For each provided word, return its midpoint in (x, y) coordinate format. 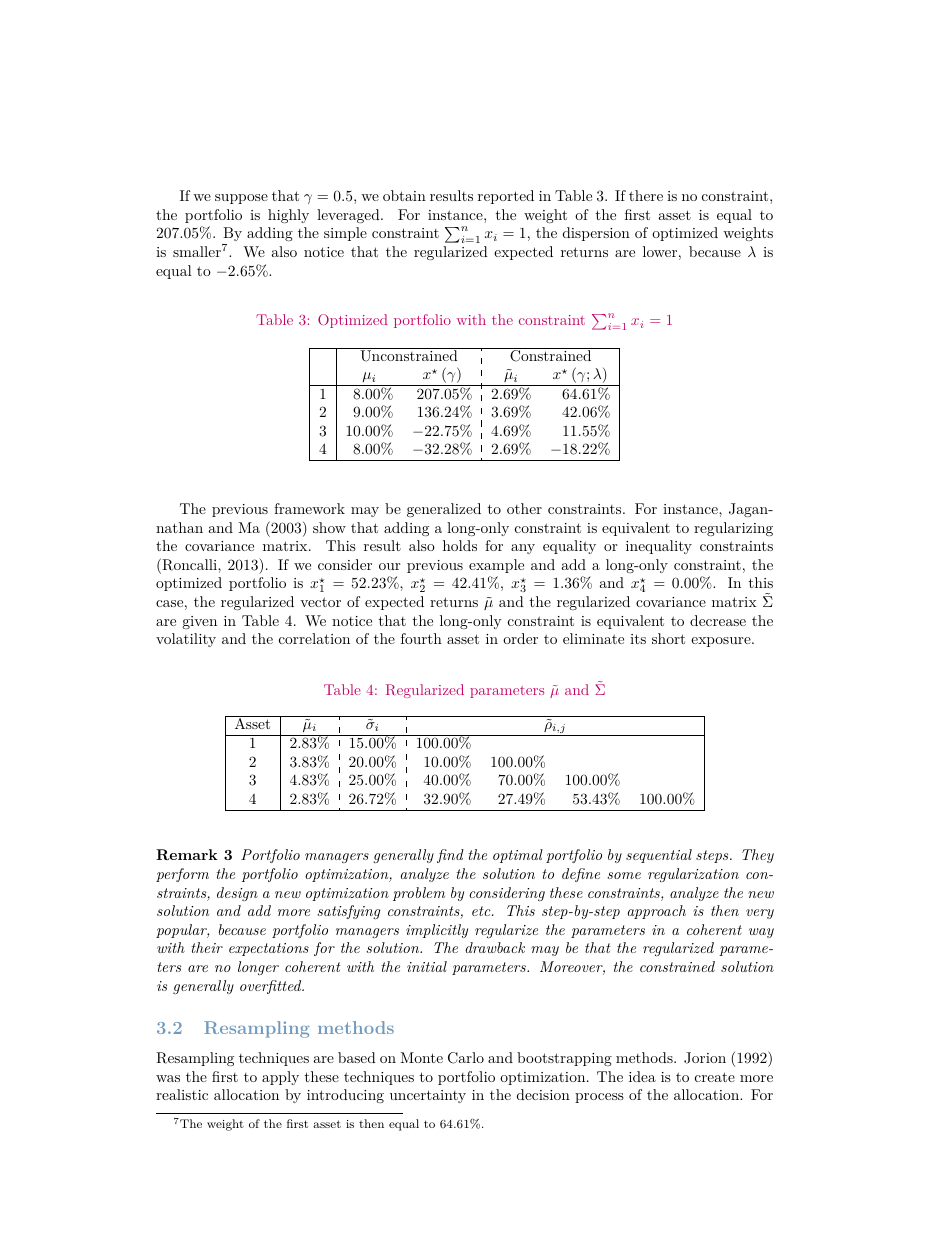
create (715, 1077)
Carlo (466, 1058)
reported (506, 197)
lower (660, 251)
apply (280, 1078)
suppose (241, 199)
